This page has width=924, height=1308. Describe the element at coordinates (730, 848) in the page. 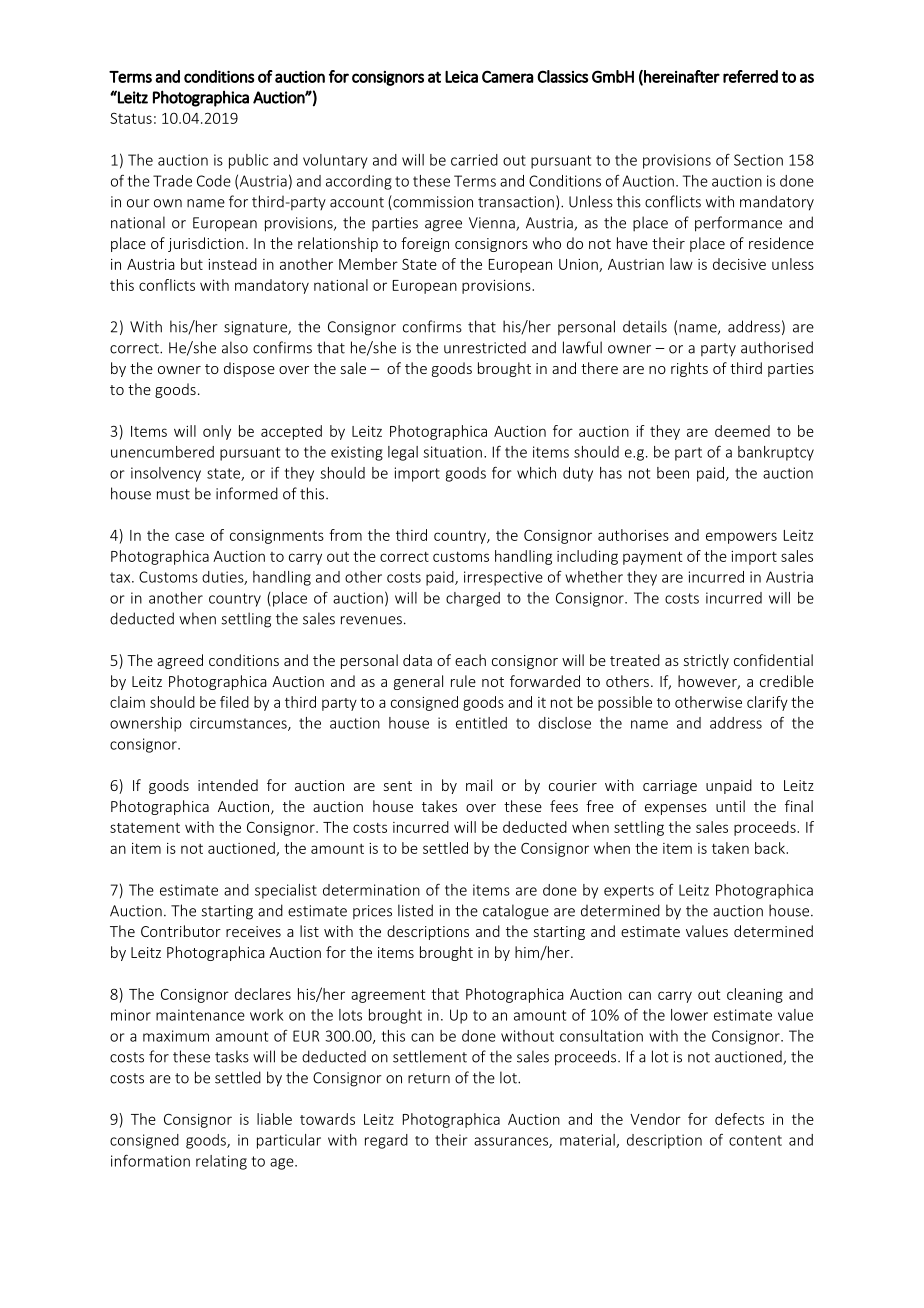

I see `taken` at that location.
